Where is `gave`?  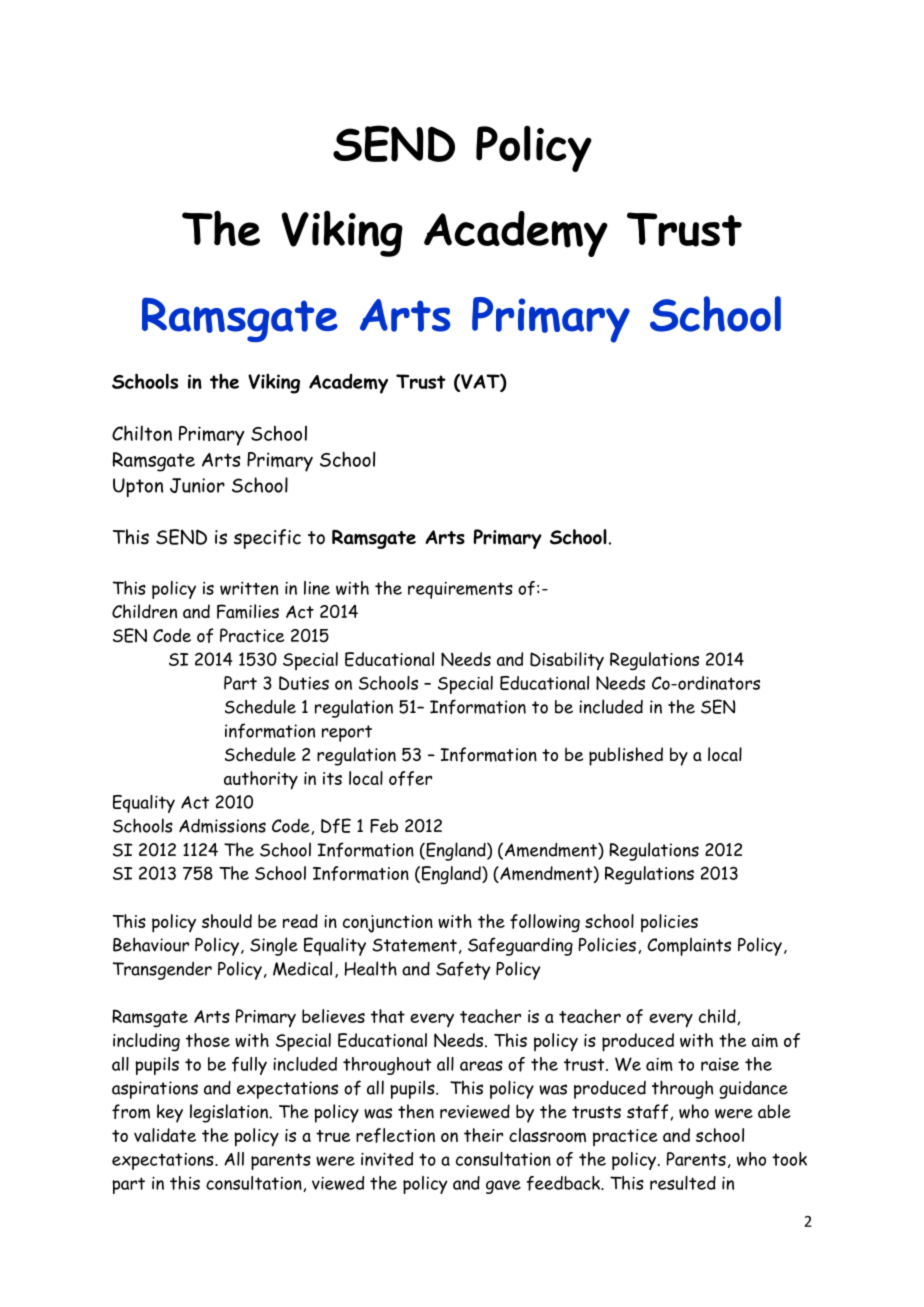 gave is located at coordinates (503, 1187).
